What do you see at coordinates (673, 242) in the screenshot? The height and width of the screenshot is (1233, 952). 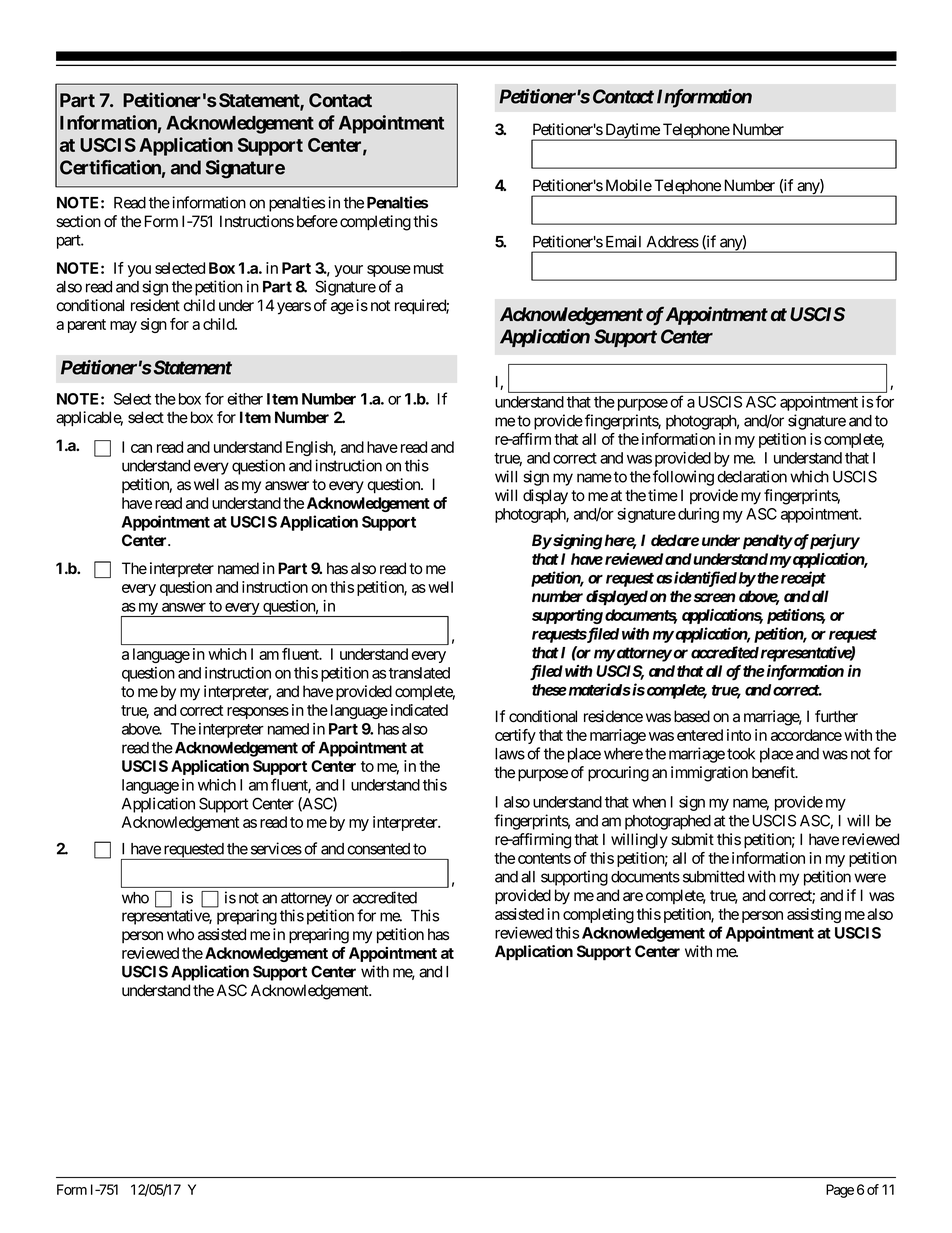 I see `Address` at bounding box center [673, 242].
